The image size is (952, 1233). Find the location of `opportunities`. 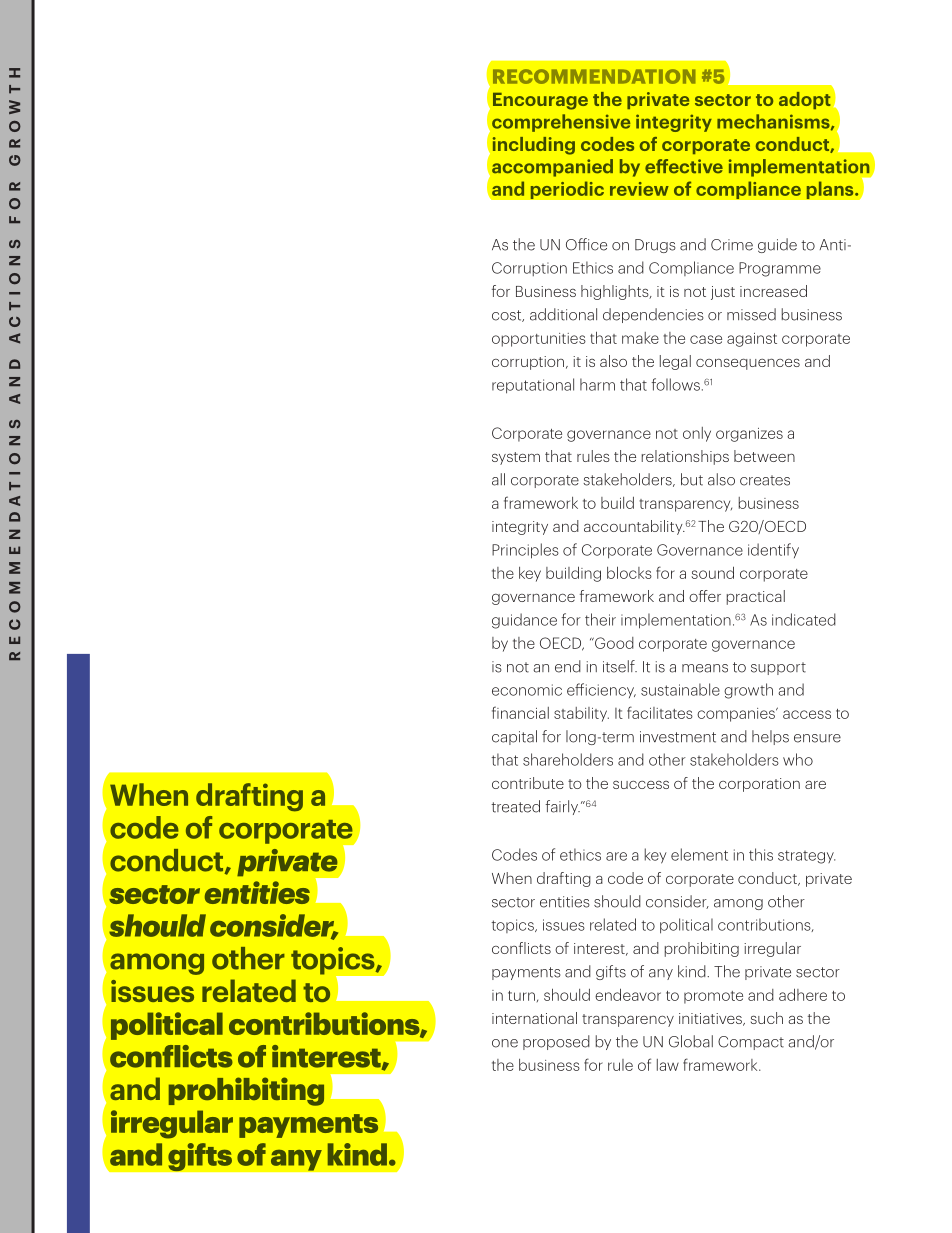

opportunities is located at coordinates (539, 340).
